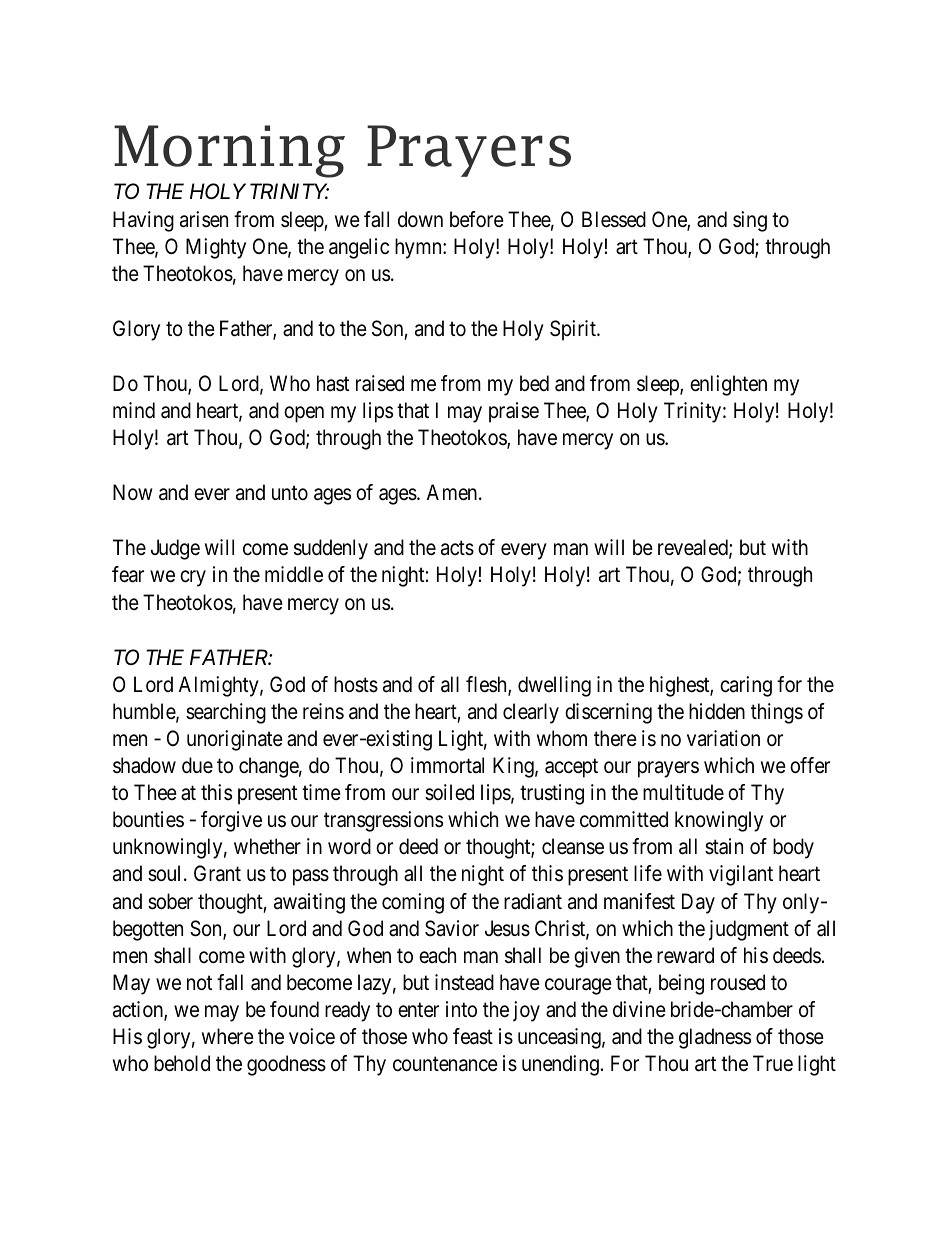 Image resolution: width=952 pixels, height=1233 pixels. Describe the element at coordinates (228, 1036) in the screenshot. I see `where` at that location.
